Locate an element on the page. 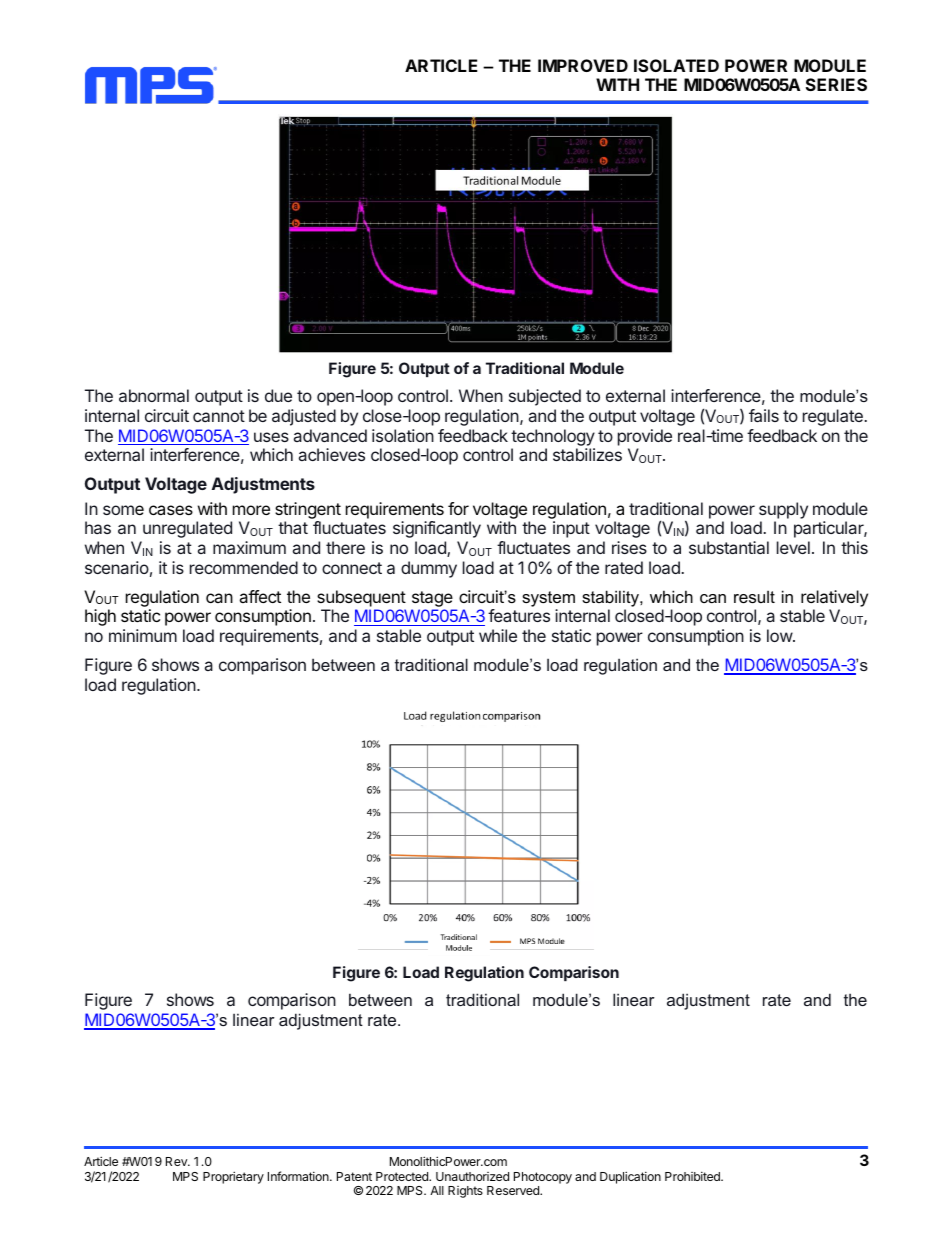 This document has height=1233, width=952. abnormal is located at coordinates (154, 395).
